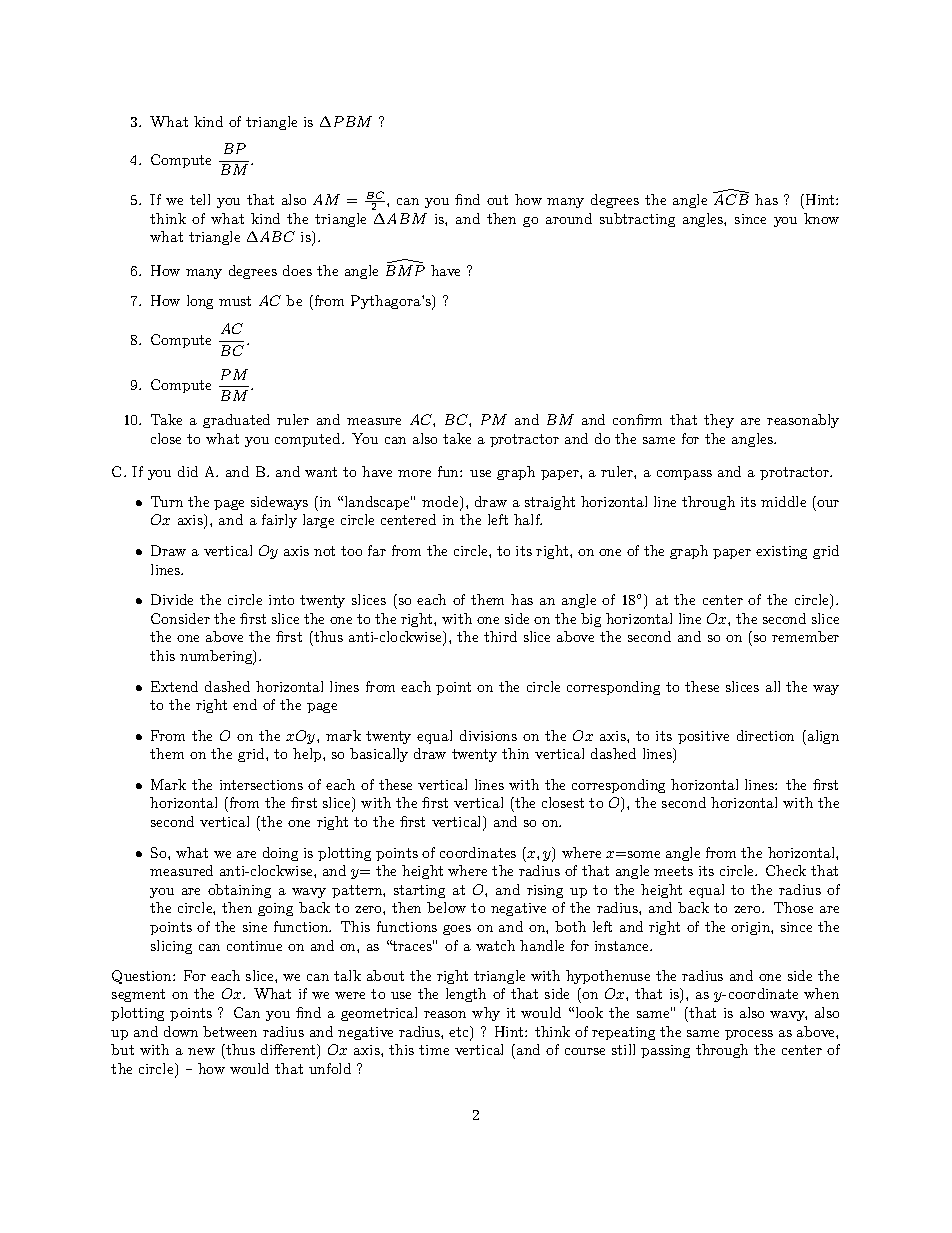 This screenshot has width=952, height=1233. Describe the element at coordinates (419, 891) in the screenshot. I see `starting` at that location.
